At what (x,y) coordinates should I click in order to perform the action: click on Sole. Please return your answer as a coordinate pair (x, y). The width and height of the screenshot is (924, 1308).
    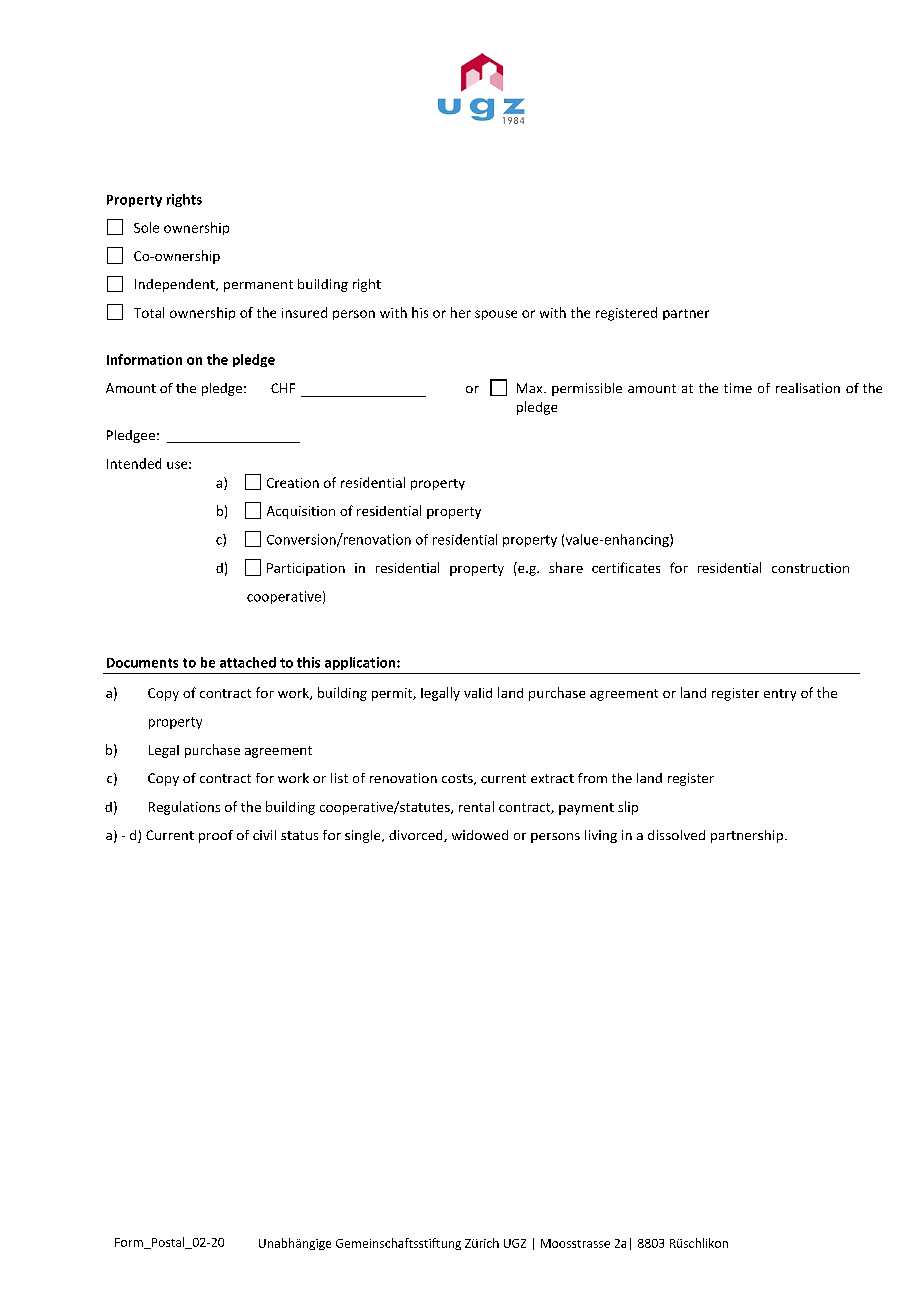
    Looking at the image, I should click on (146, 227).
